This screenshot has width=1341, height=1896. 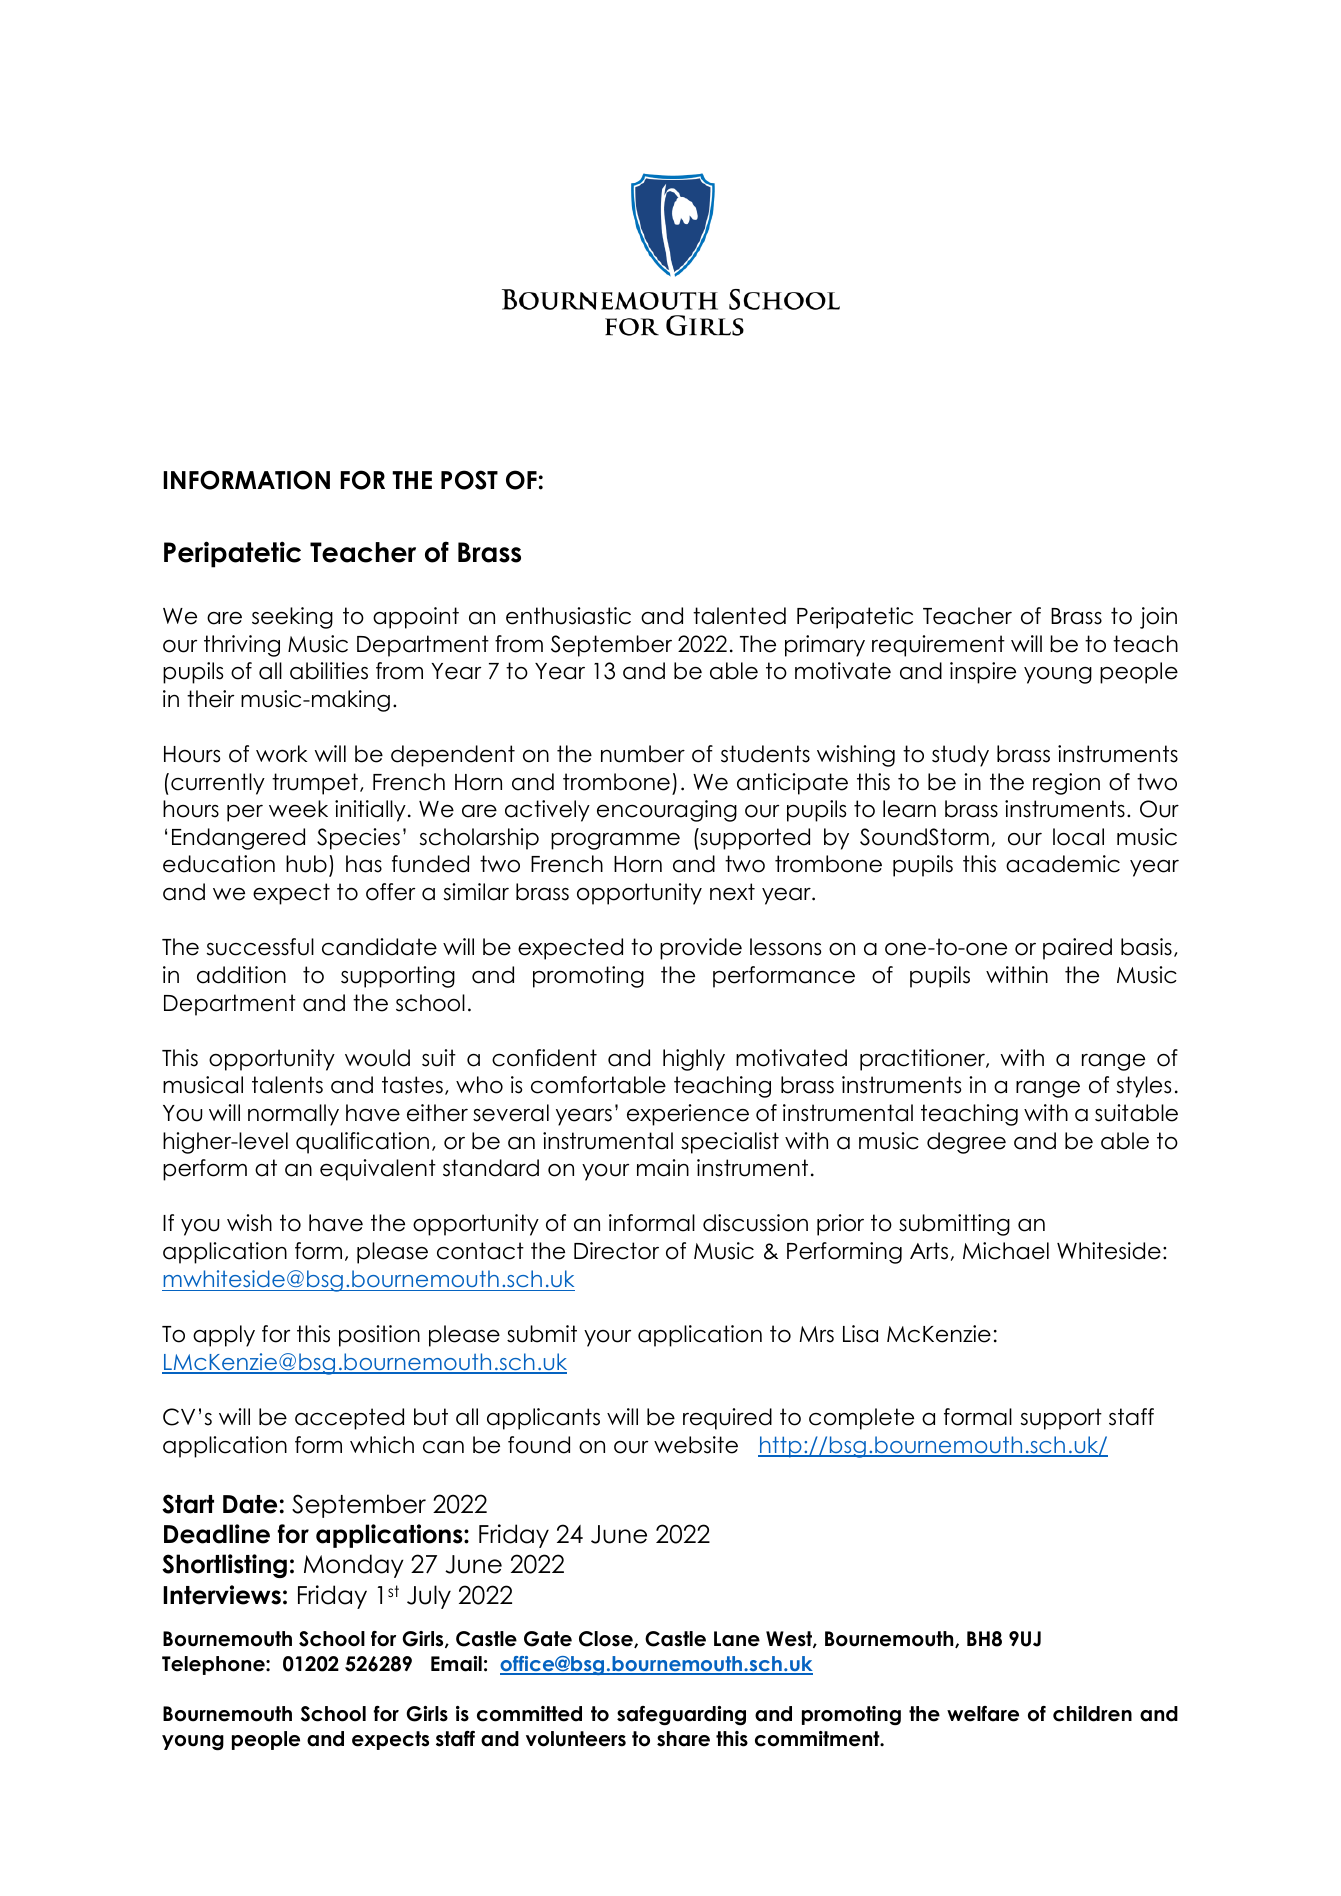 What do you see at coordinates (293, 1115) in the screenshot?
I see `normally` at bounding box center [293, 1115].
